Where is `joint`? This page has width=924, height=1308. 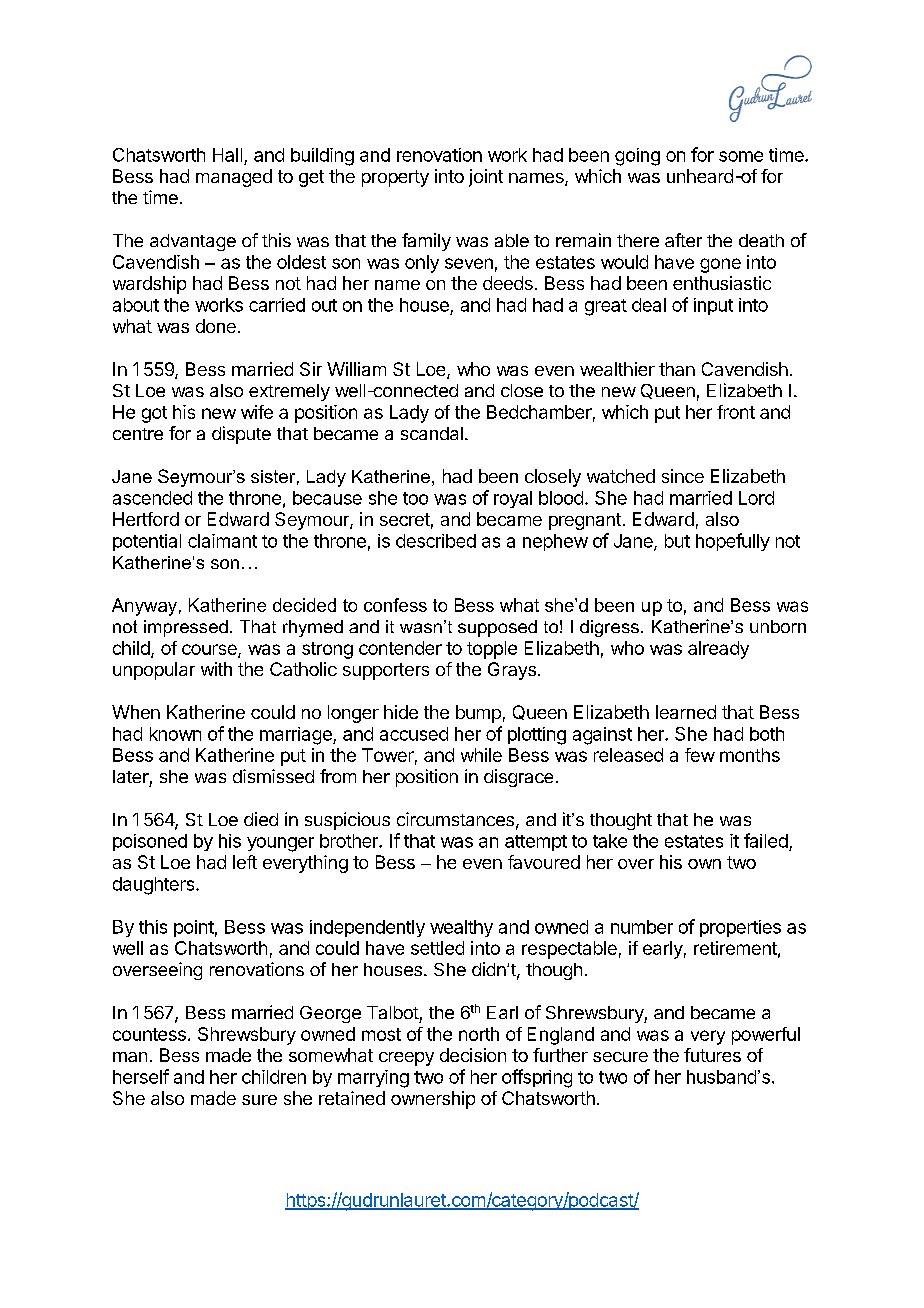
joint is located at coordinates (486, 178).
